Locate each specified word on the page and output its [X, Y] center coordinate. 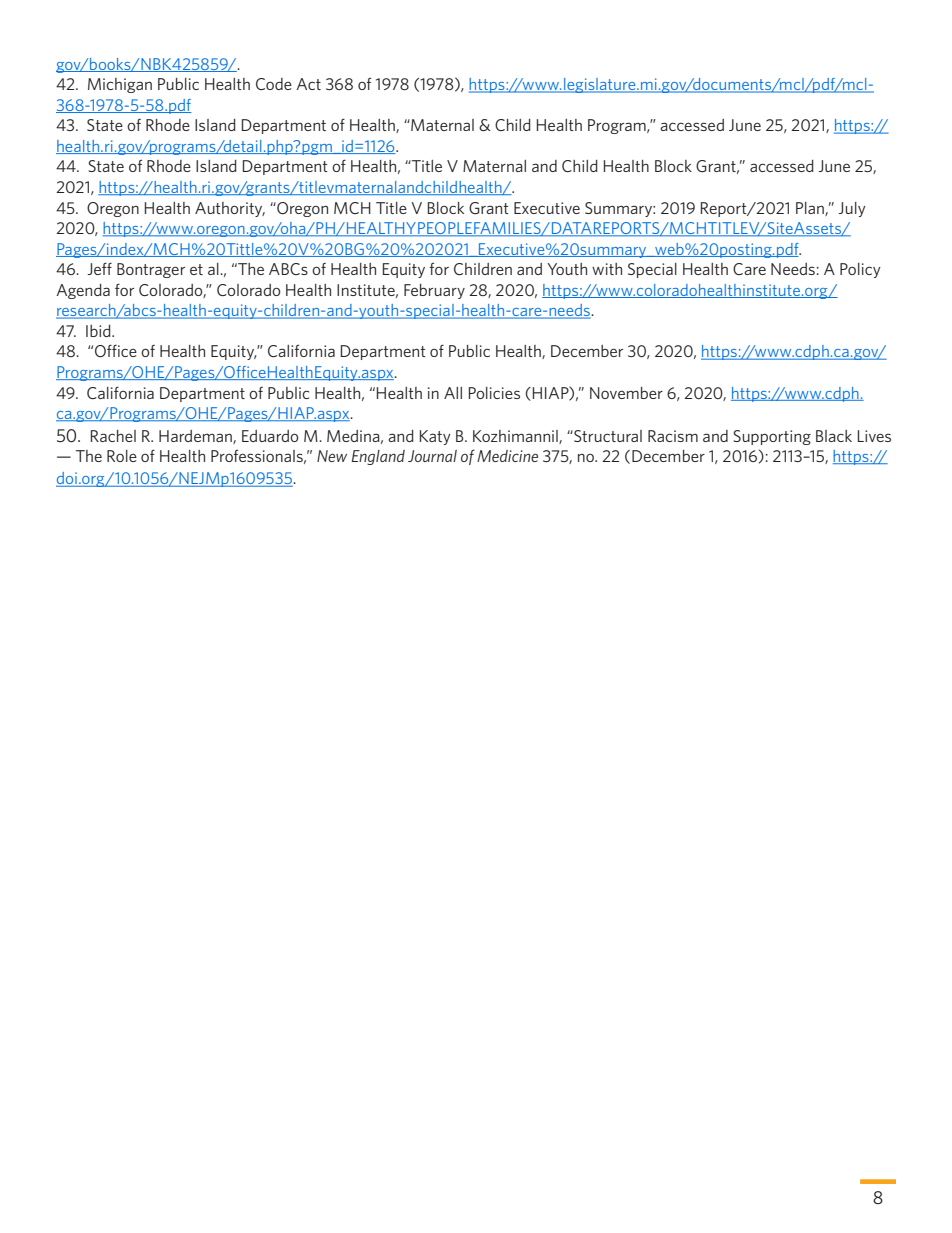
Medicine [507, 456]
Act [308, 84]
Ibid [99, 331]
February [434, 291]
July [852, 209]
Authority [230, 209]
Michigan [120, 85]
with [607, 269]
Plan [811, 209]
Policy [860, 270]
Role [122, 456]
